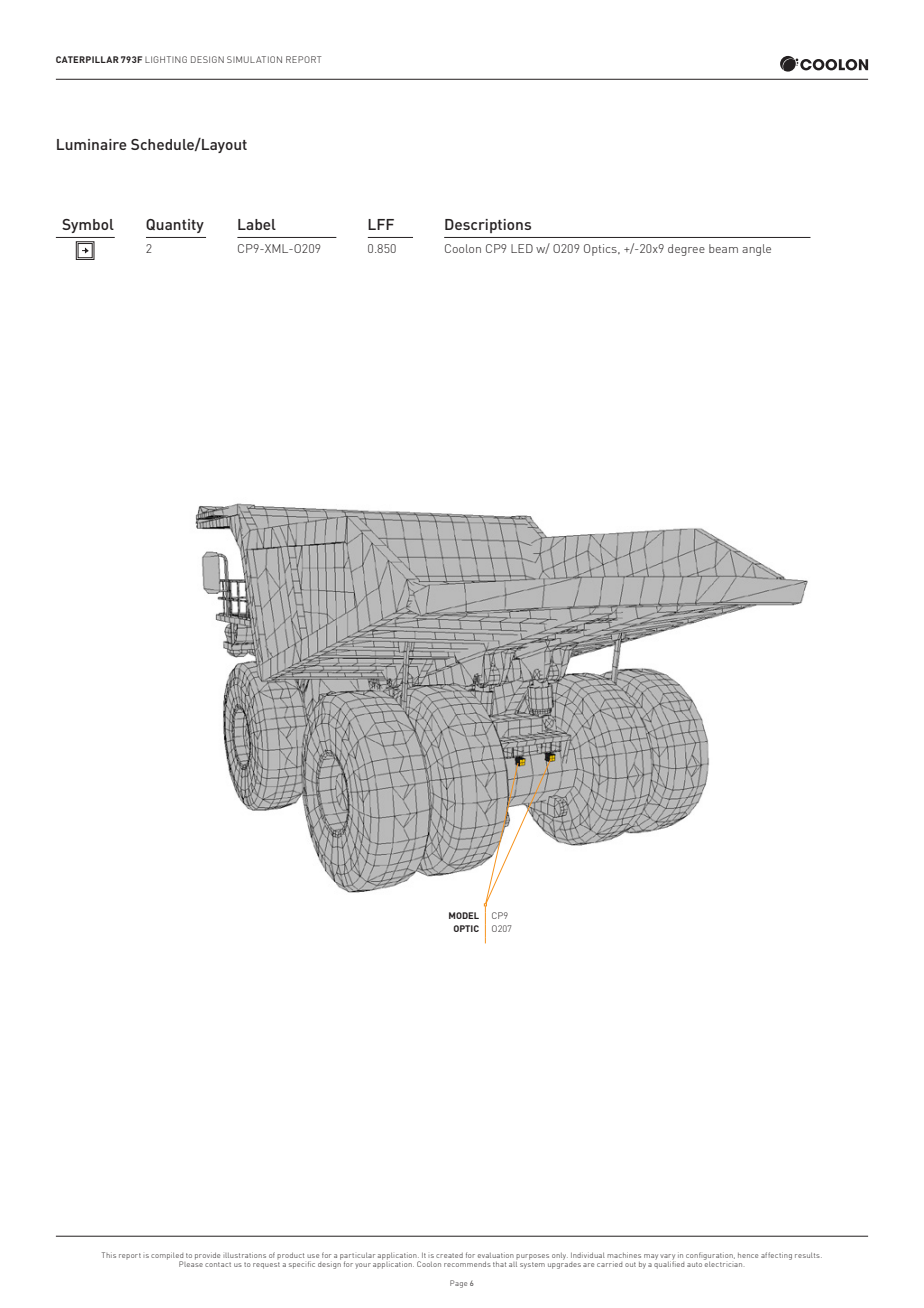 The width and height of the screenshot is (924, 1308). What do you see at coordinates (694, 1264) in the screenshot?
I see `auto` at bounding box center [694, 1264].
